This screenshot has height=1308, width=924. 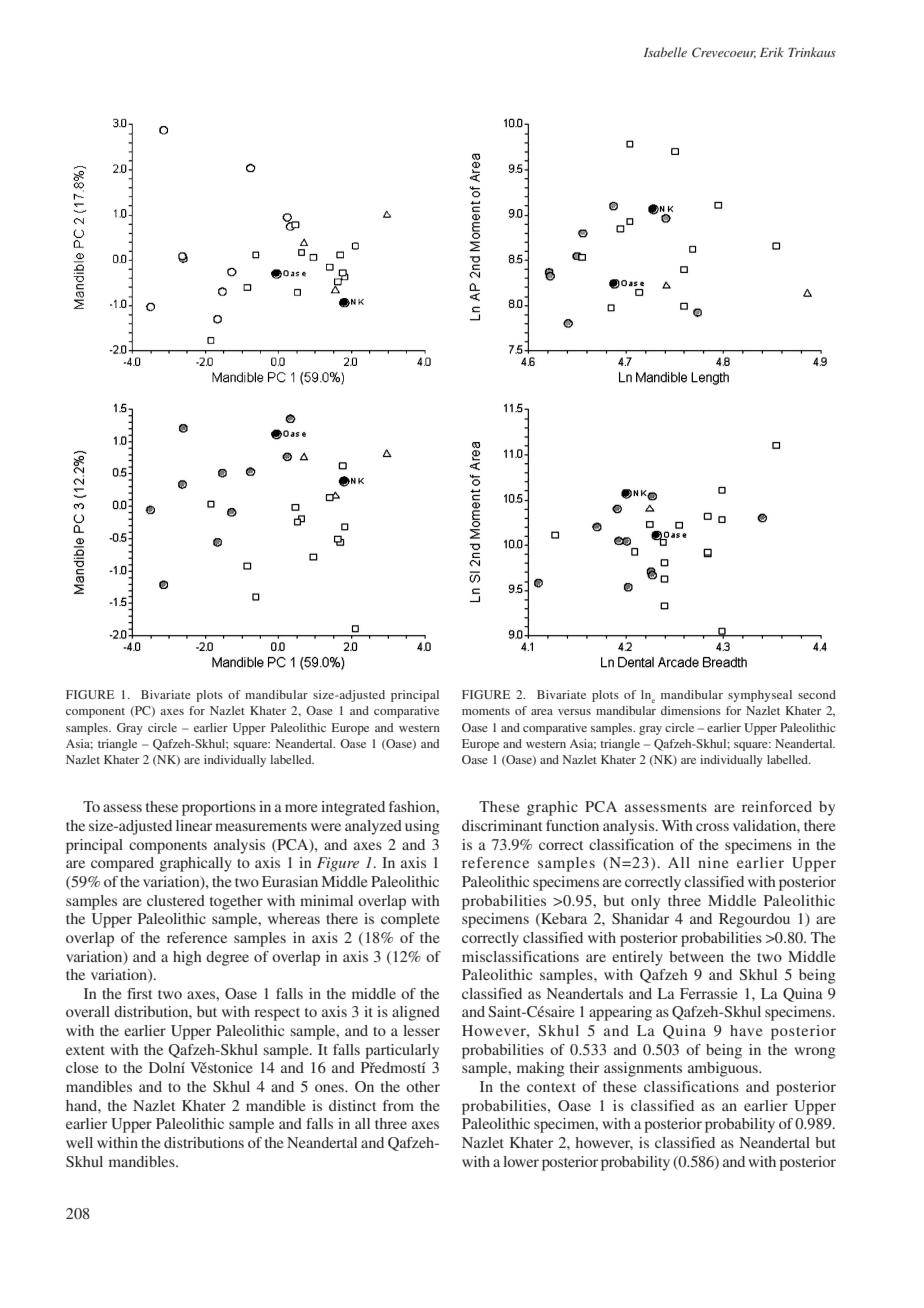 What do you see at coordinates (574, 712) in the screenshot?
I see `versus` at bounding box center [574, 712].
